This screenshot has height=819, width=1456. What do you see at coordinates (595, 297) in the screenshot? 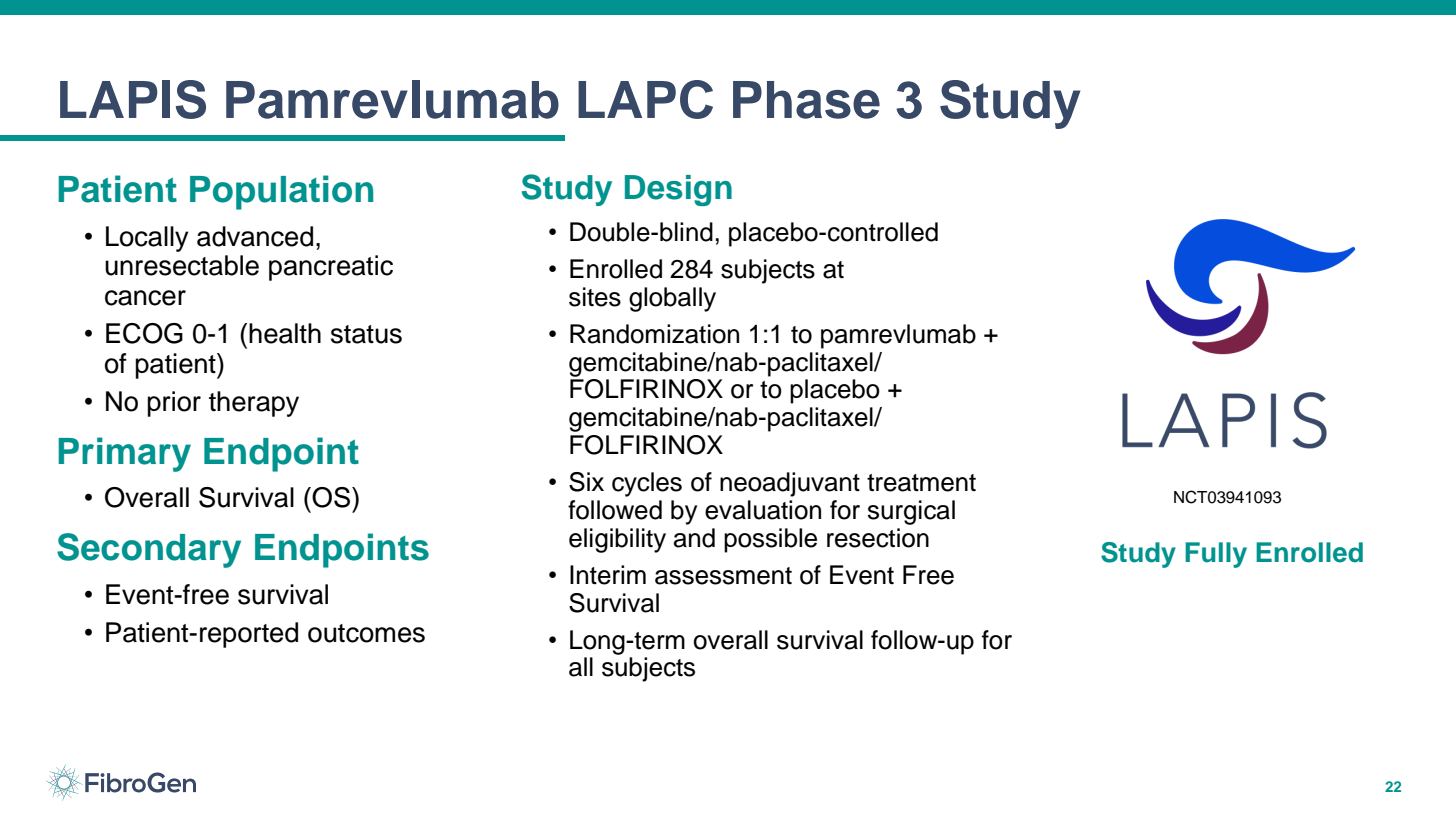
I see `sites` at bounding box center [595, 297].
